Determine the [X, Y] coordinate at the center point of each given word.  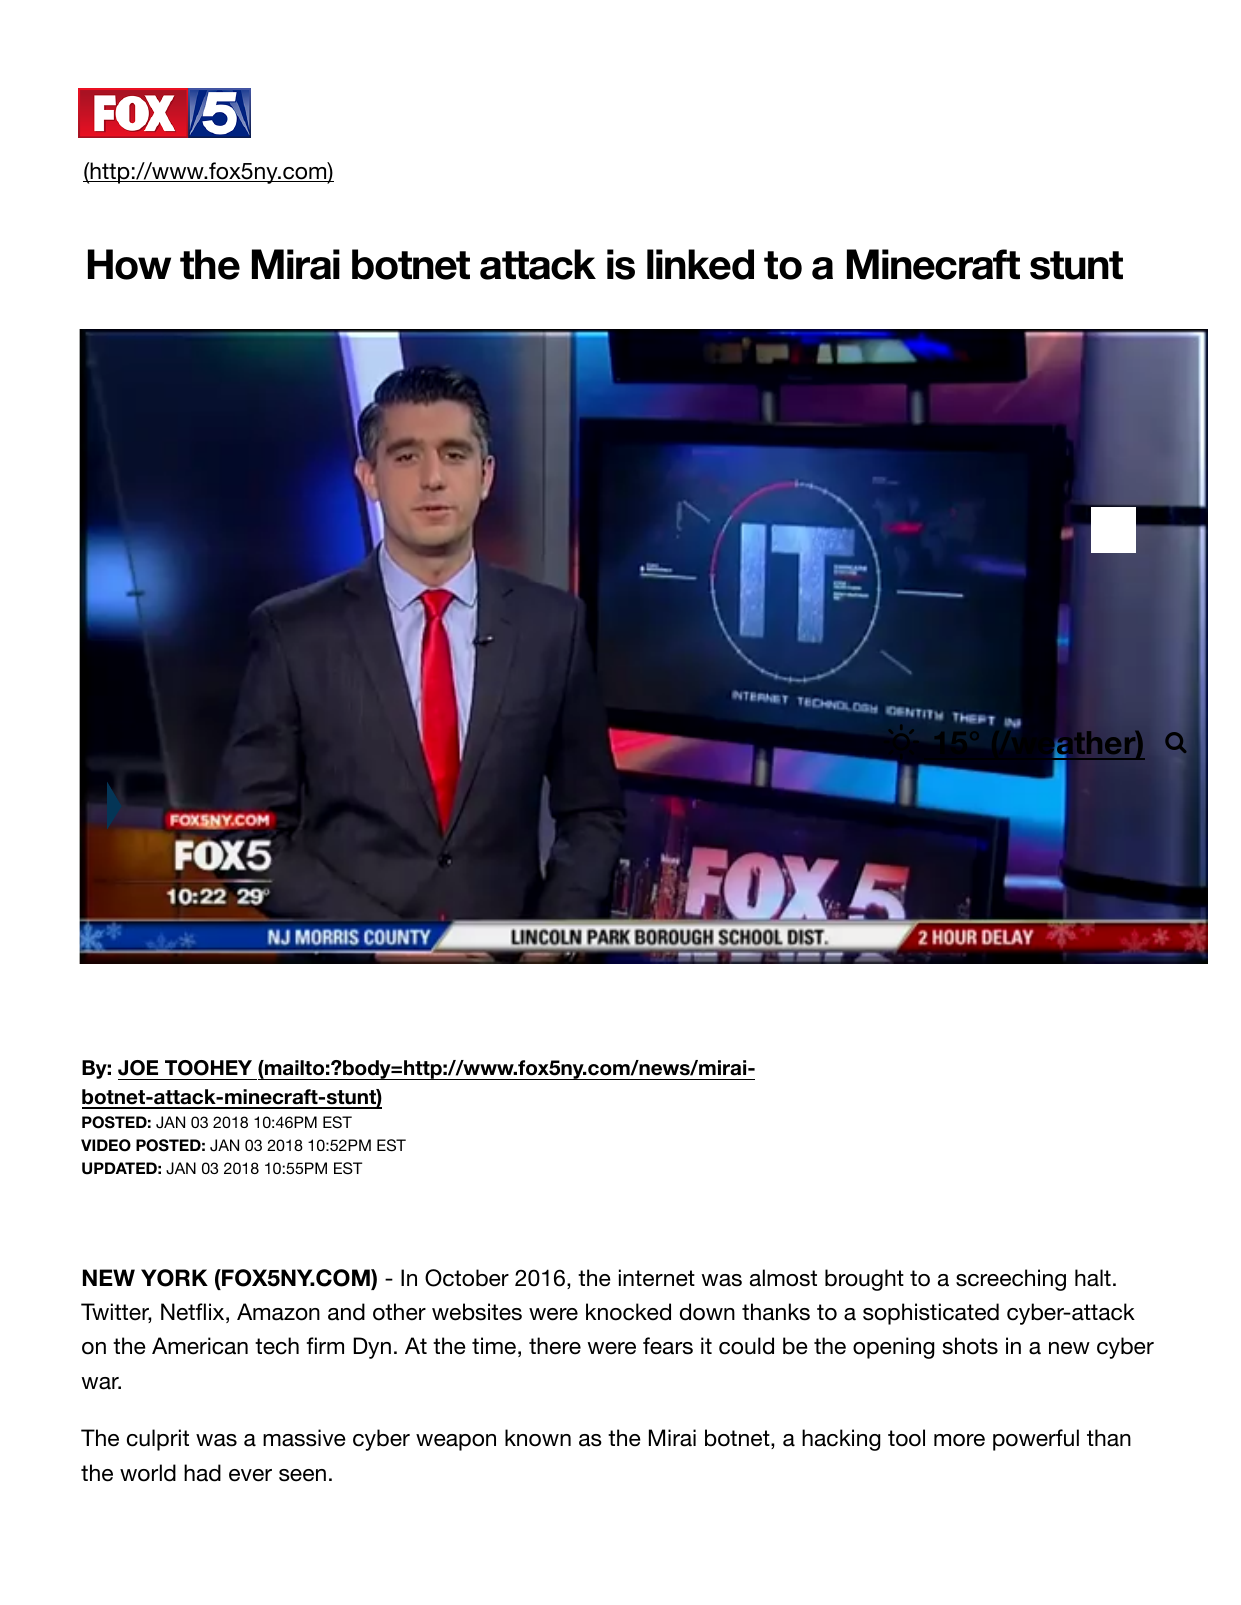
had [202, 1473]
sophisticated [931, 1314]
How [129, 264]
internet [657, 1278]
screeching [1011, 1280]
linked [700, 264]
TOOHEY [208, 1068]
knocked [628, 1312]
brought [864, 1280]
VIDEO [106, 1145]
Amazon [278, 1312]
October [467, 1278]
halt [1093, 1278]
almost [783, 1278]
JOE [138, 1068]
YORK [174, 1278]
